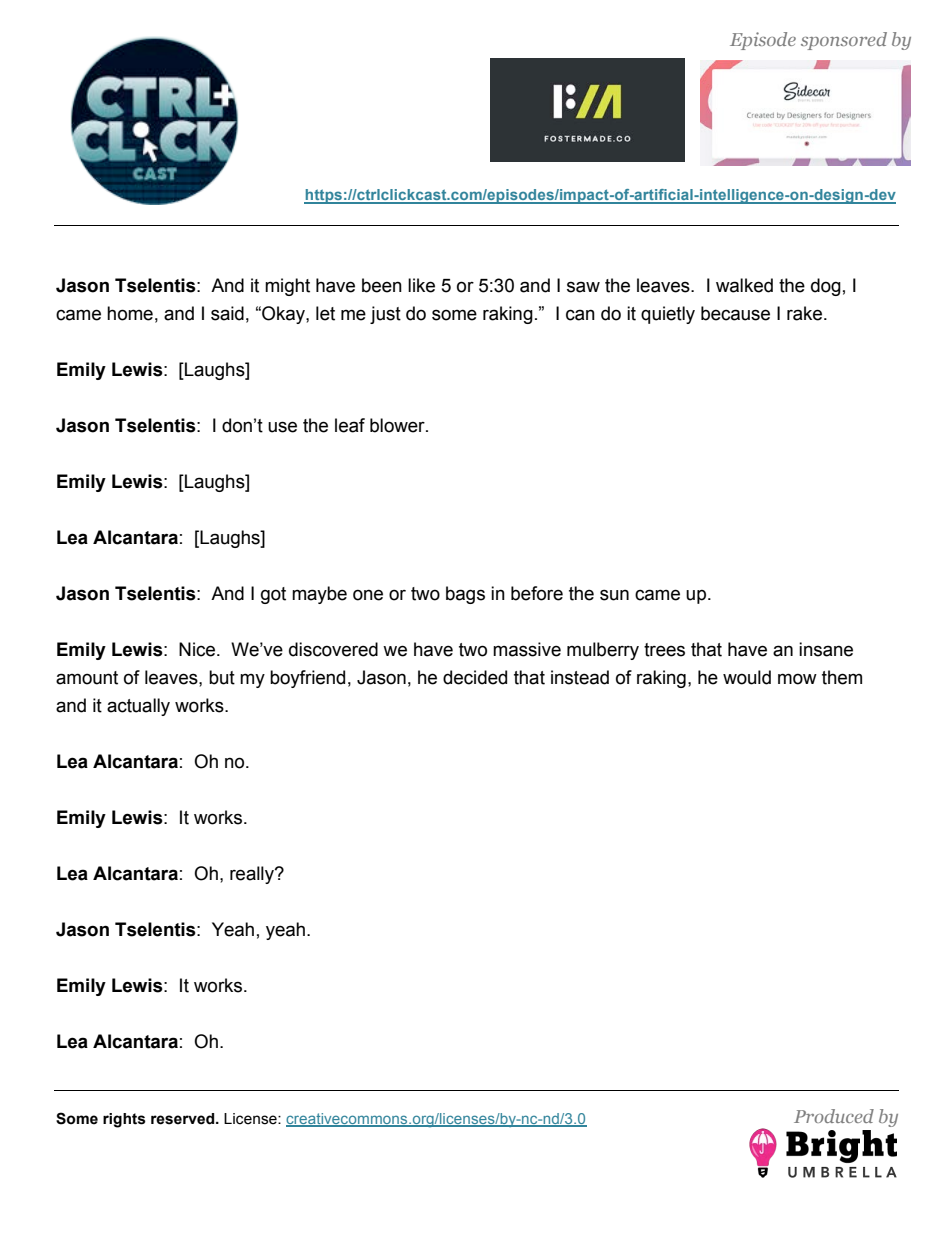  Describe the element at coordinates (834, 1116) in the screenshot. I see `Produced` at that location.
